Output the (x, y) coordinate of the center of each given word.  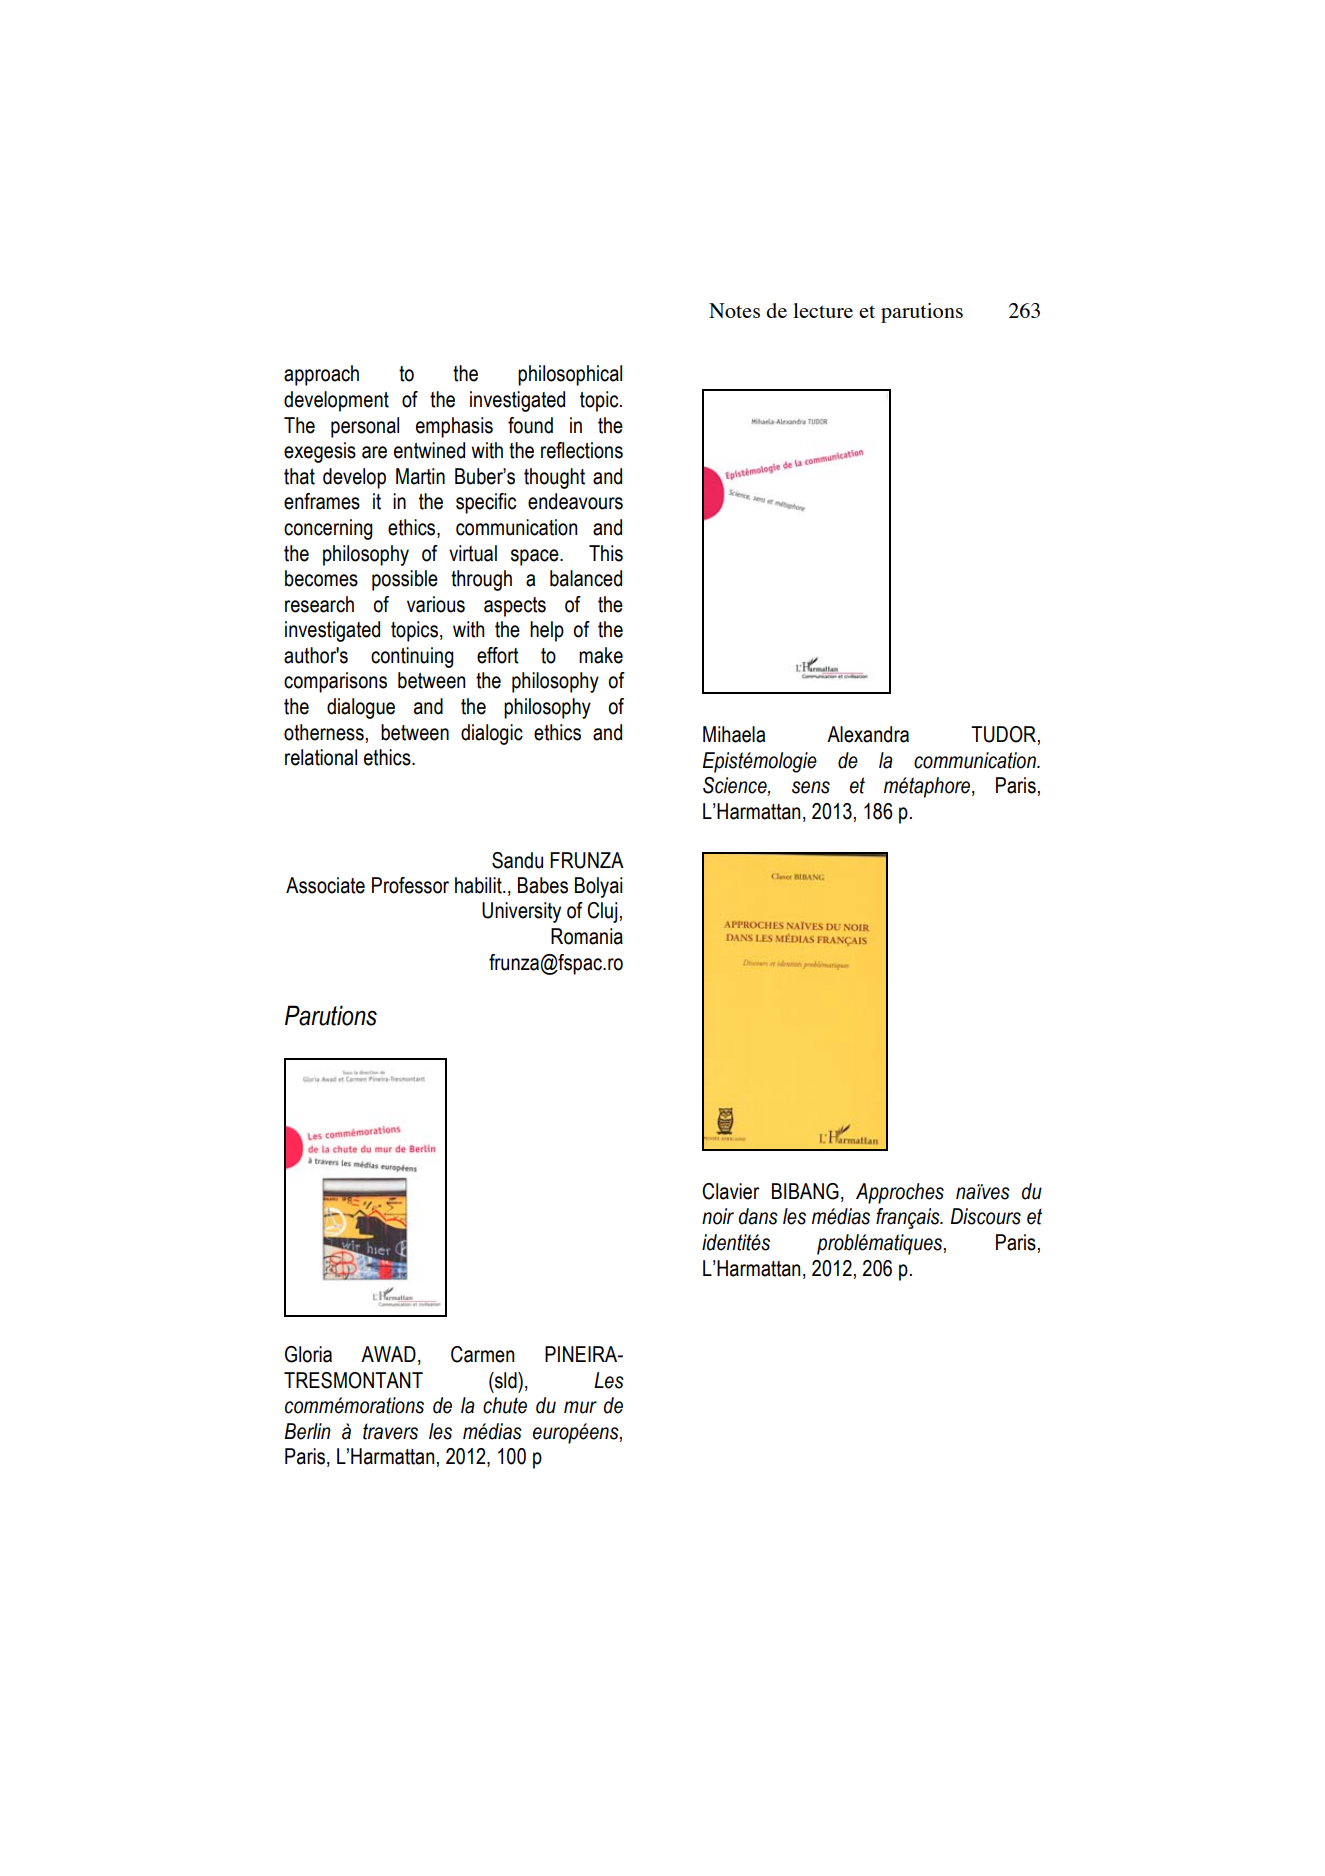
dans (758, 1216)
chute (505, 1405)
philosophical (570, 375)
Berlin (307, 1431)
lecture (823, 310)
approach (321, 375)
